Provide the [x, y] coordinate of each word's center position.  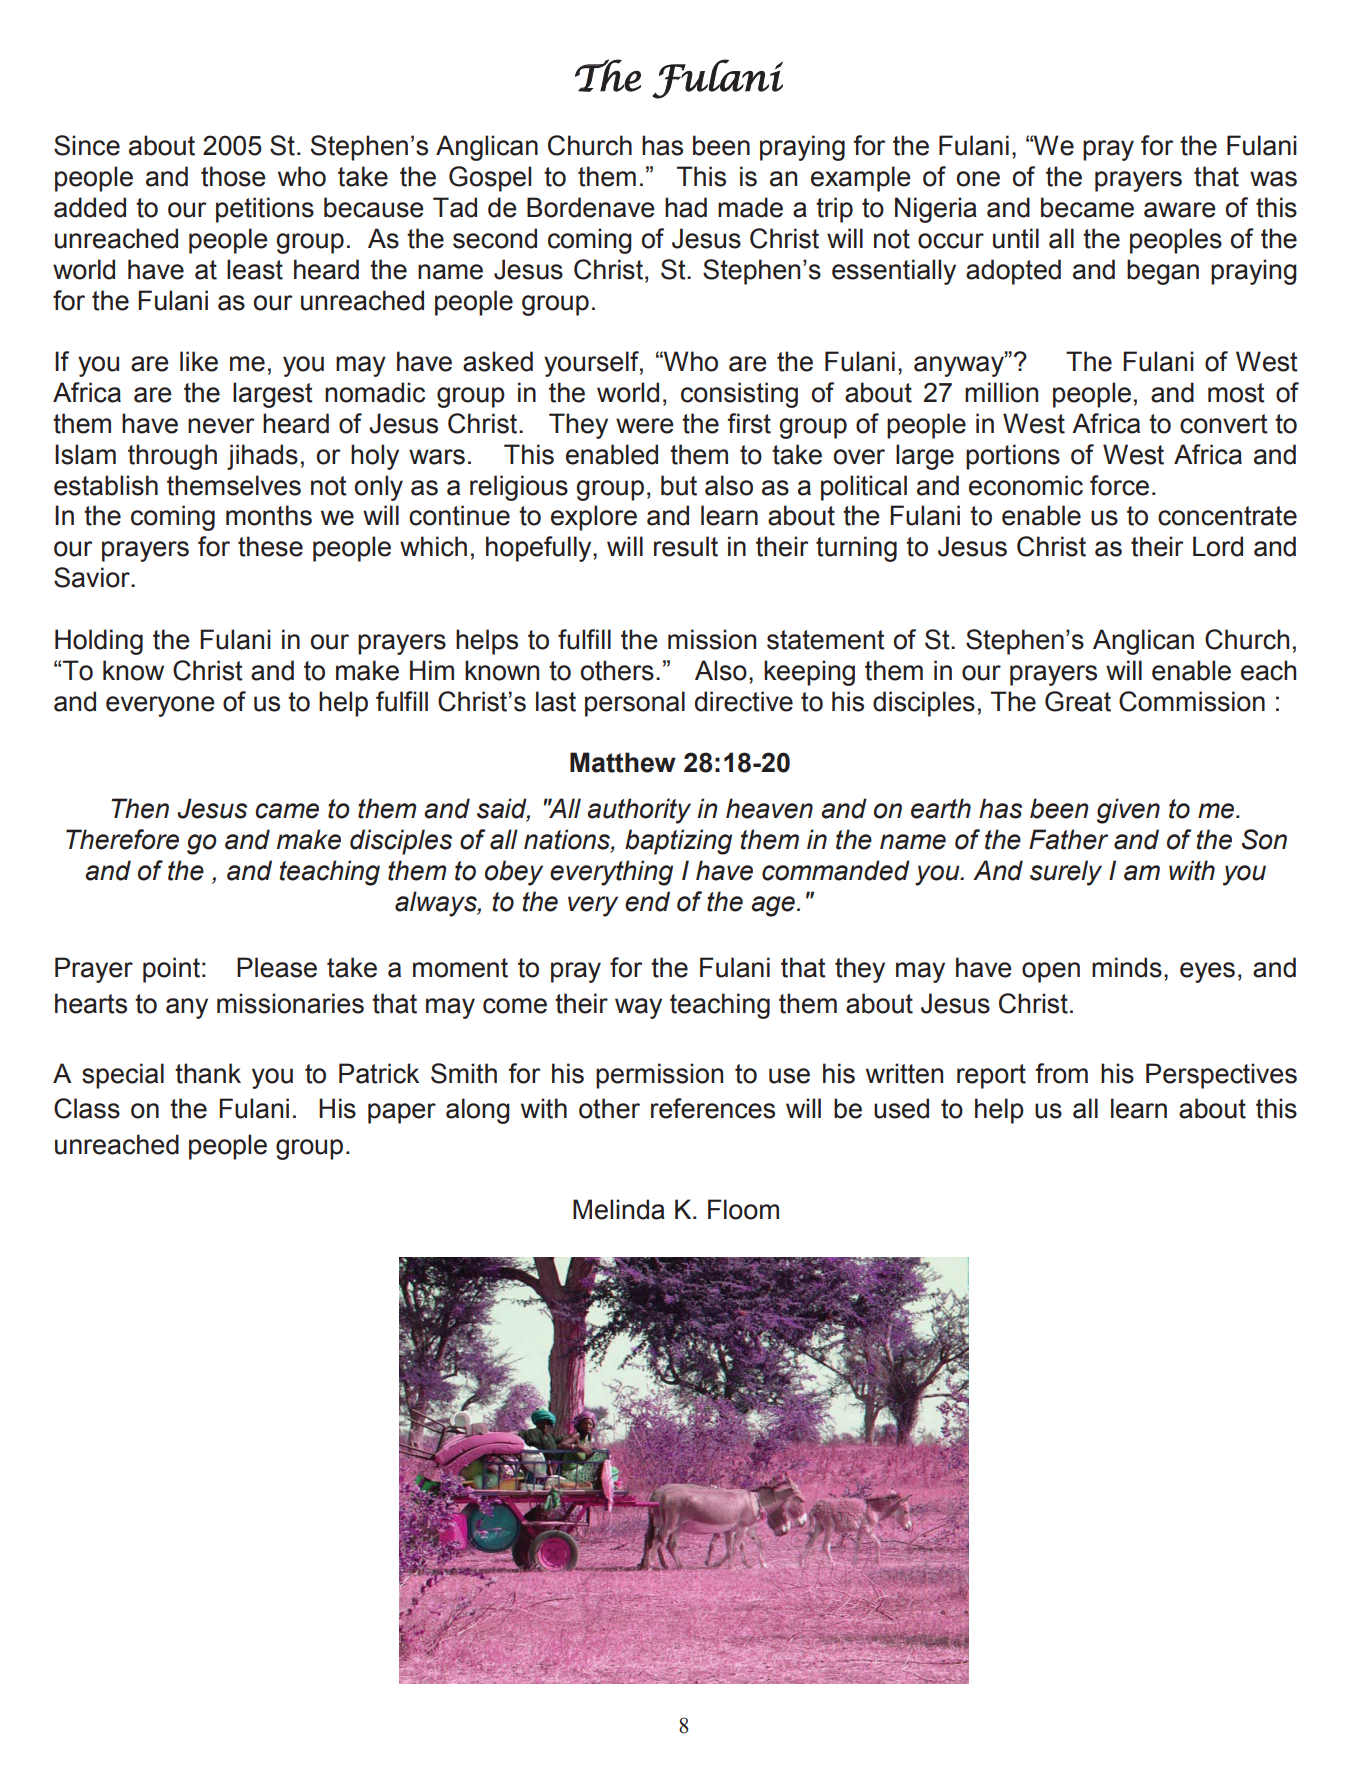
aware [1180, 210]
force [1119, 485]
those [233, 176]
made [750, 207]
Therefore [122, 839]
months [269, 515]
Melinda [619, 1209]
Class [87, 1108]
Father [1068, 839]
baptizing [678, 842]
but [679, 485]
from [1062, 1073]
